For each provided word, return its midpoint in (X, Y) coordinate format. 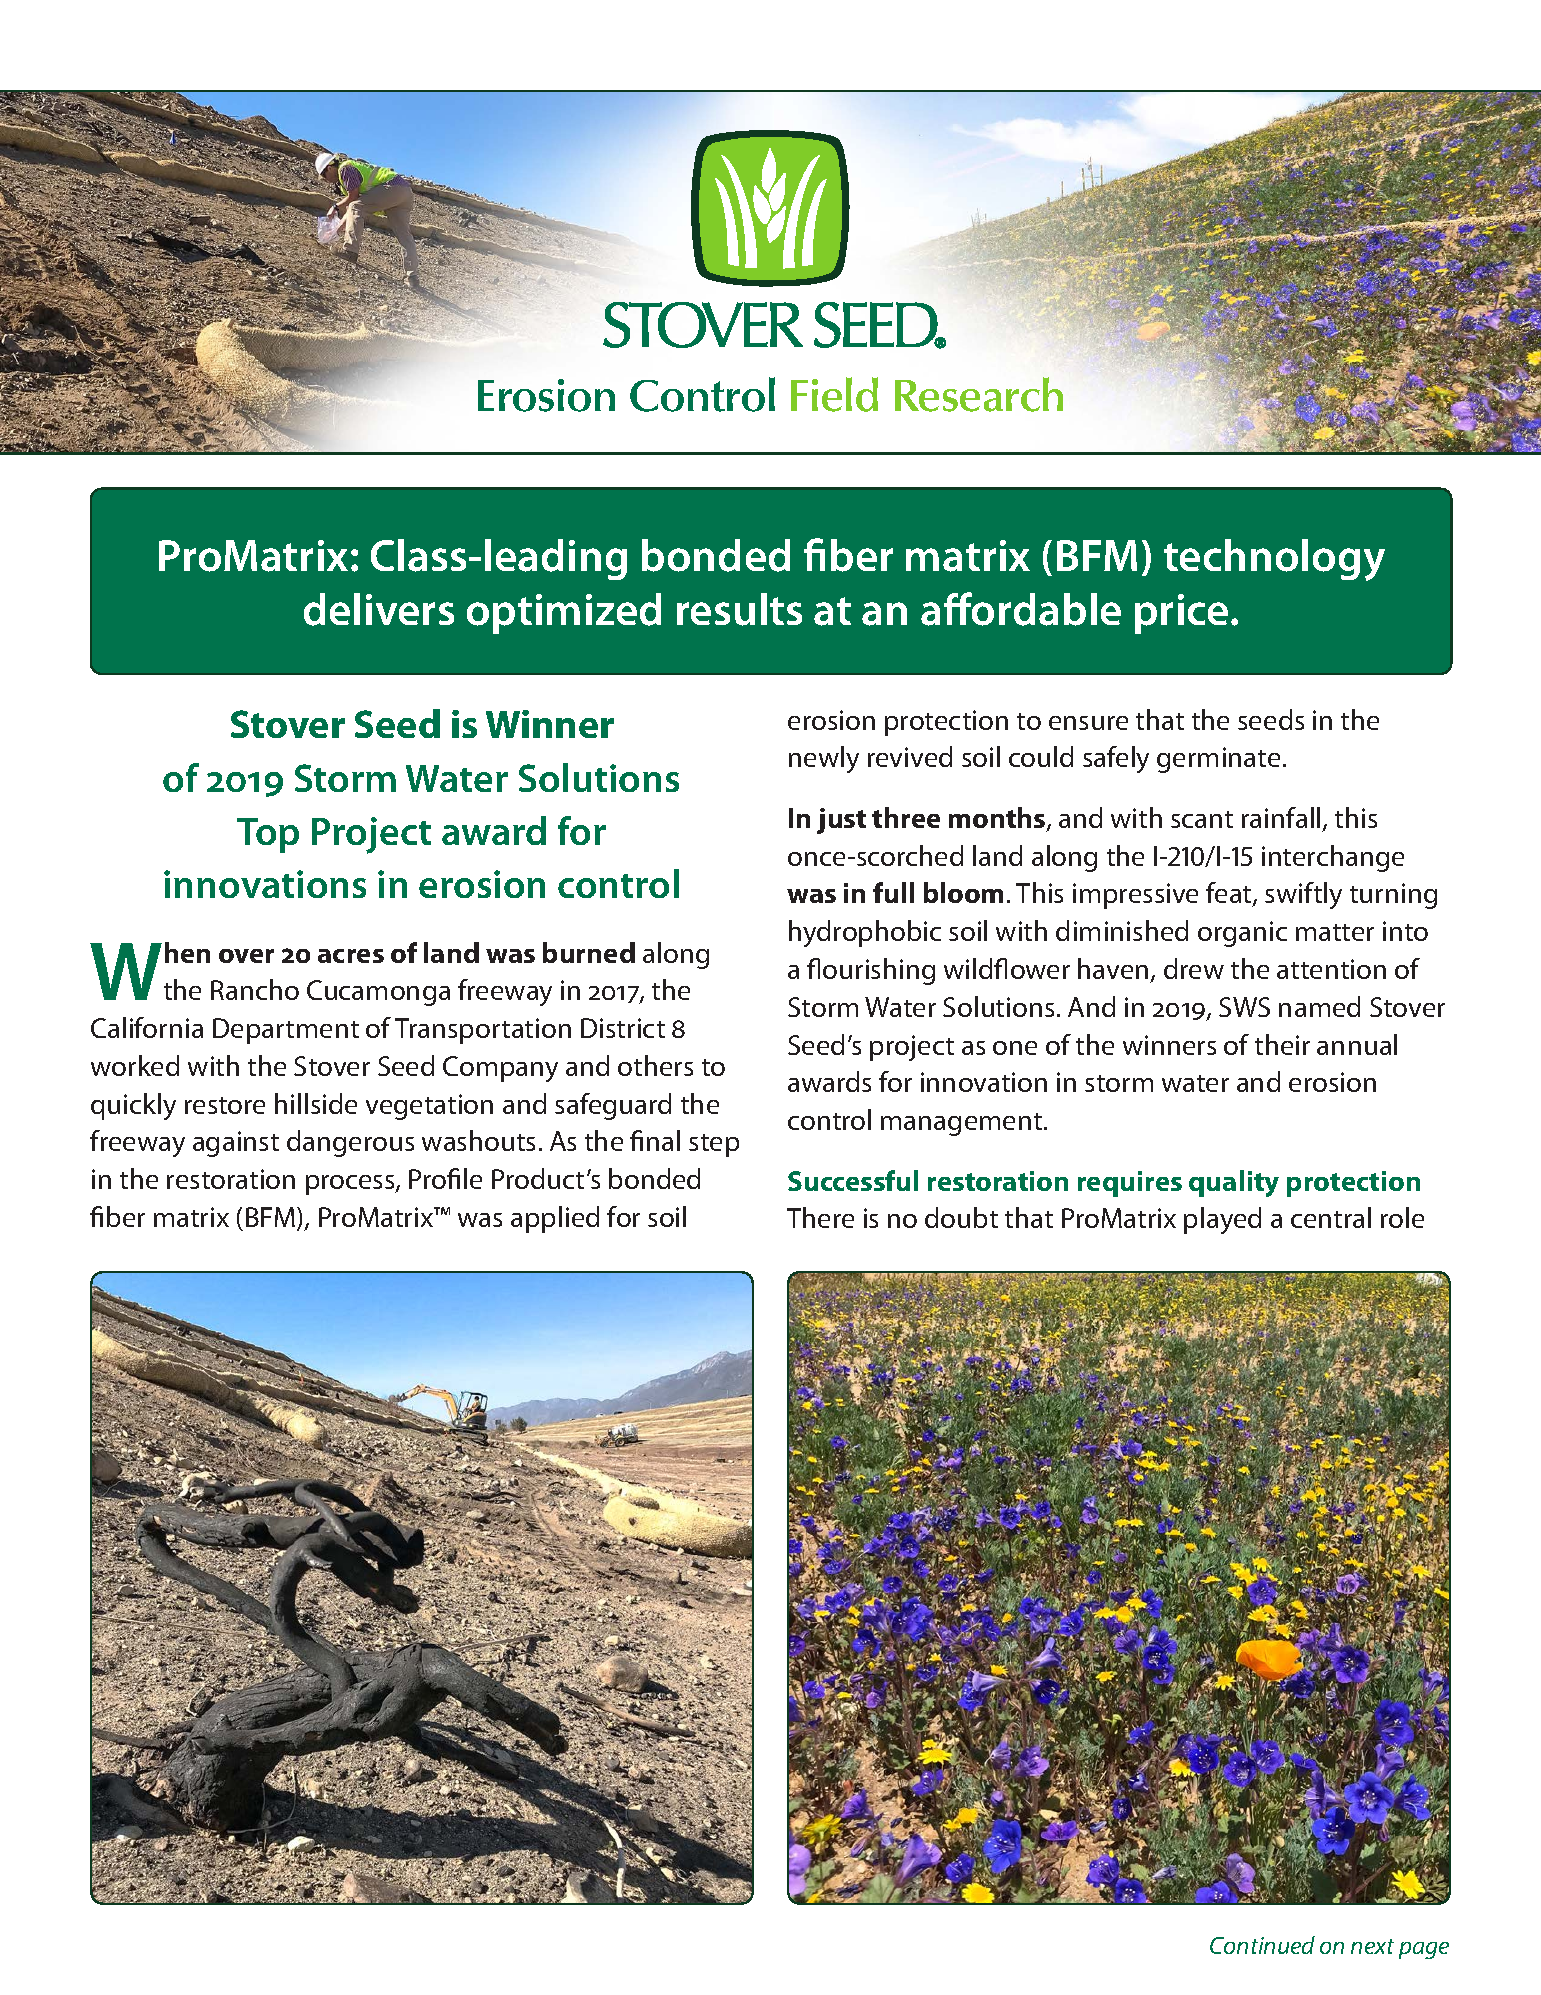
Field (834, 394)
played (1222, 1220)
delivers (379, 609)
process (351, 1185)
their (1282, 1044)
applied (555, 1219)
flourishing (871, 971)
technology (1274, 560)
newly (824, 759)
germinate (1218, 760)
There (820, 1217)
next (1372, 1946)
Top (268, 835)
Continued (1262, 1945)
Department (286, 1031)
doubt (961, 1217)
